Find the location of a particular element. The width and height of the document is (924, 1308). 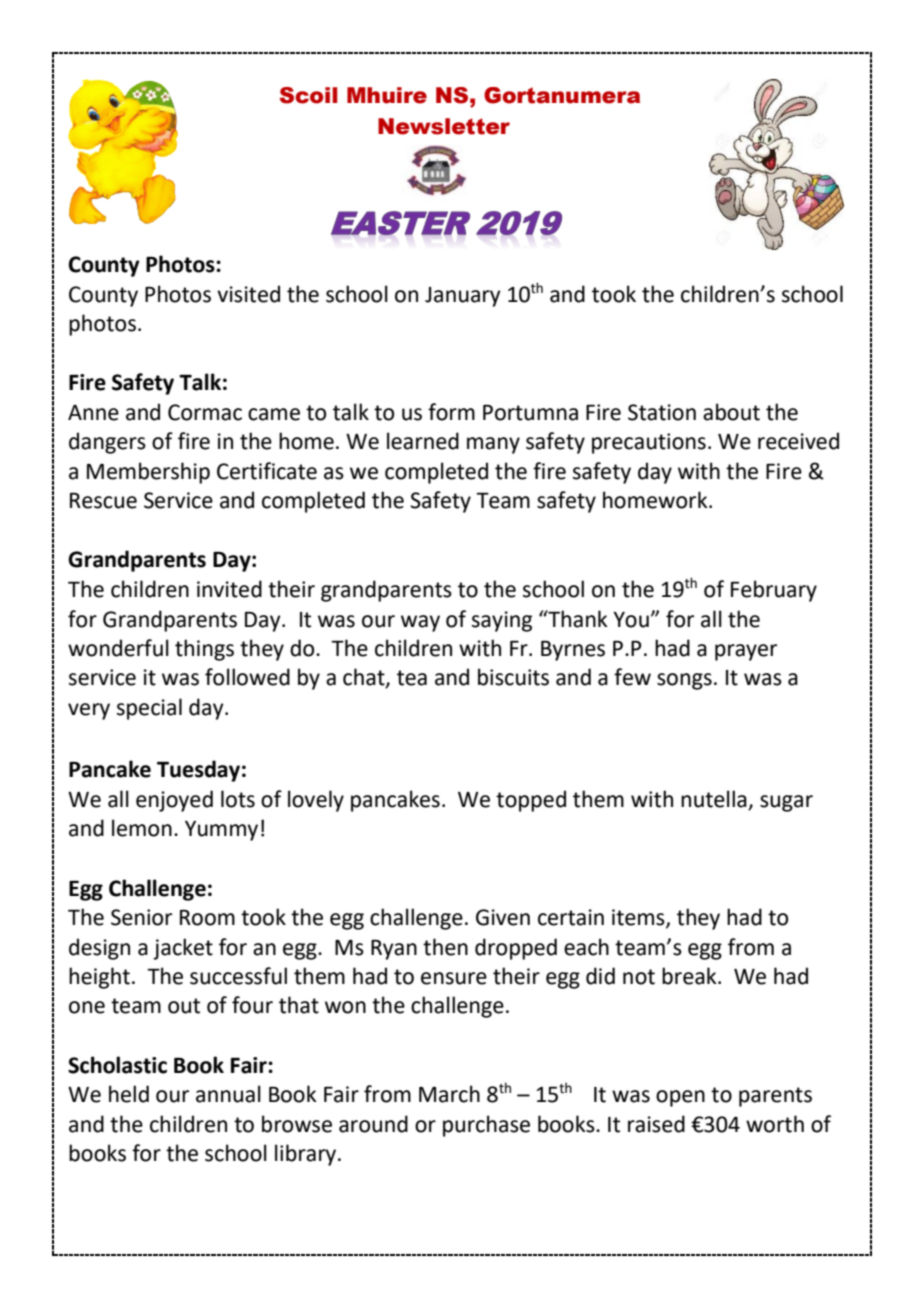

way is located at coordinates (420, 623).
